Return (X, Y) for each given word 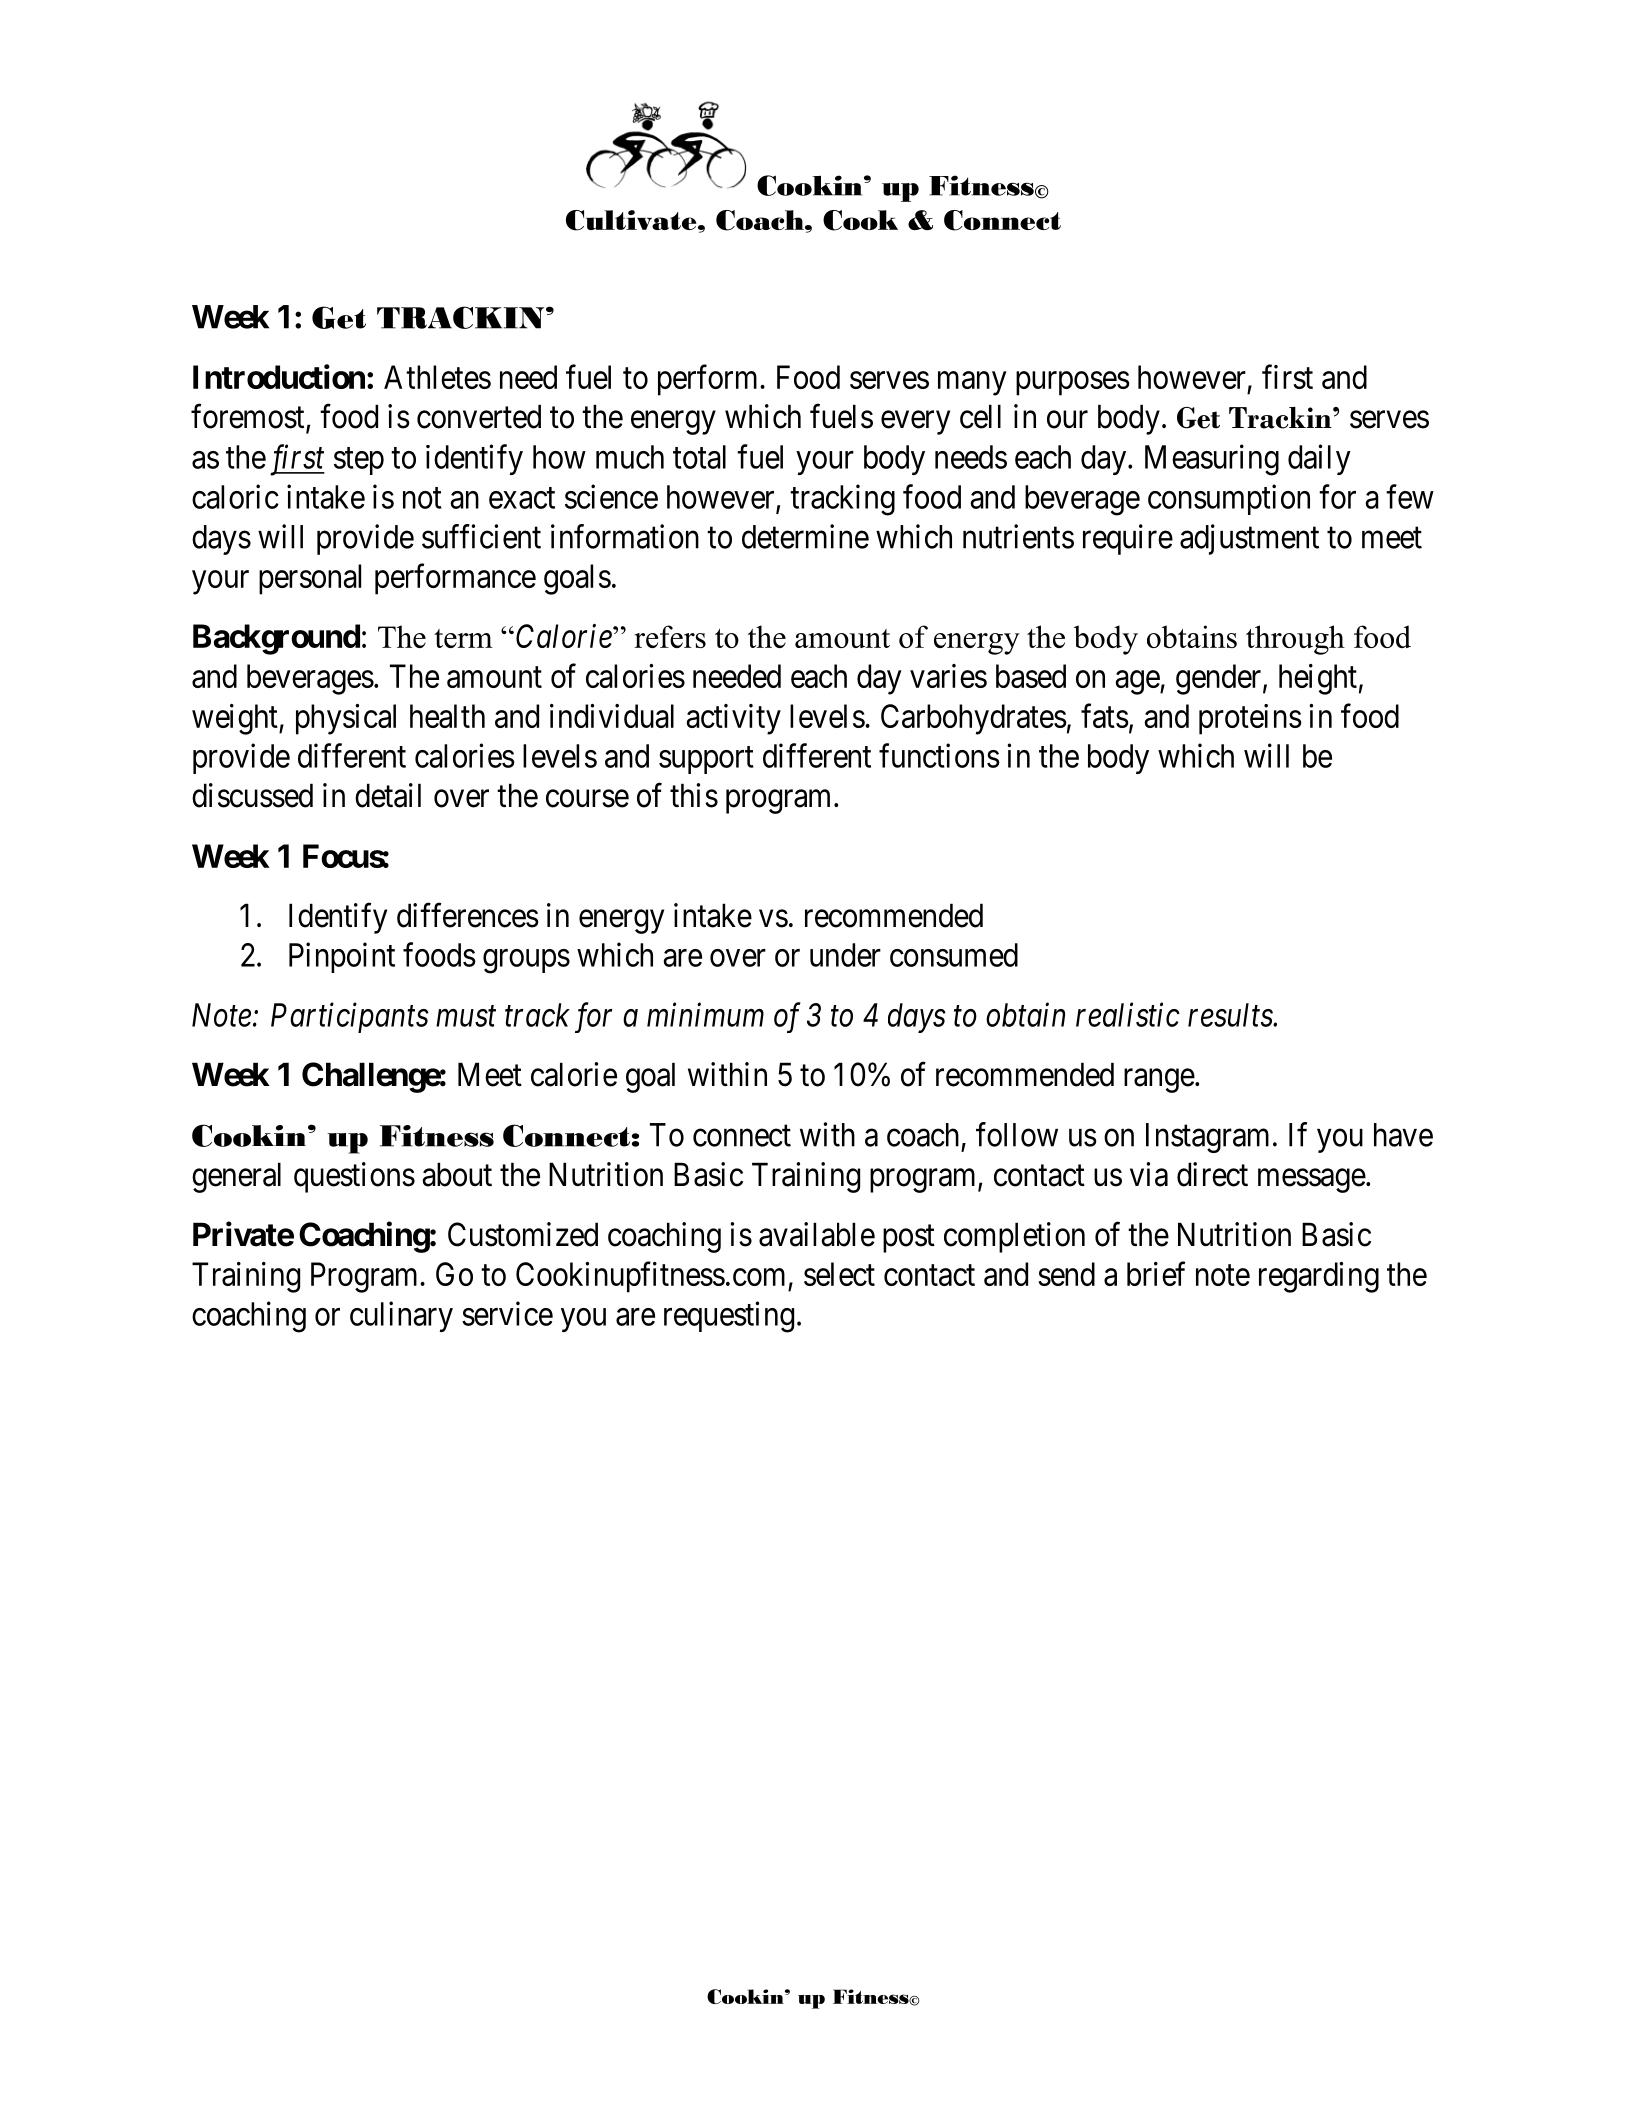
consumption (1229, 499)
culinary (401, 1316)
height (1318, 679)
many (972, 384)
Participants (350, 1018)
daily (1319, 459)
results (1231, 1015)
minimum (705, 1015)
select (839, 1274)
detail (388, 795)
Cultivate (632, 220)
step (359, 461)
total (699, 457)
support (706, 760)
